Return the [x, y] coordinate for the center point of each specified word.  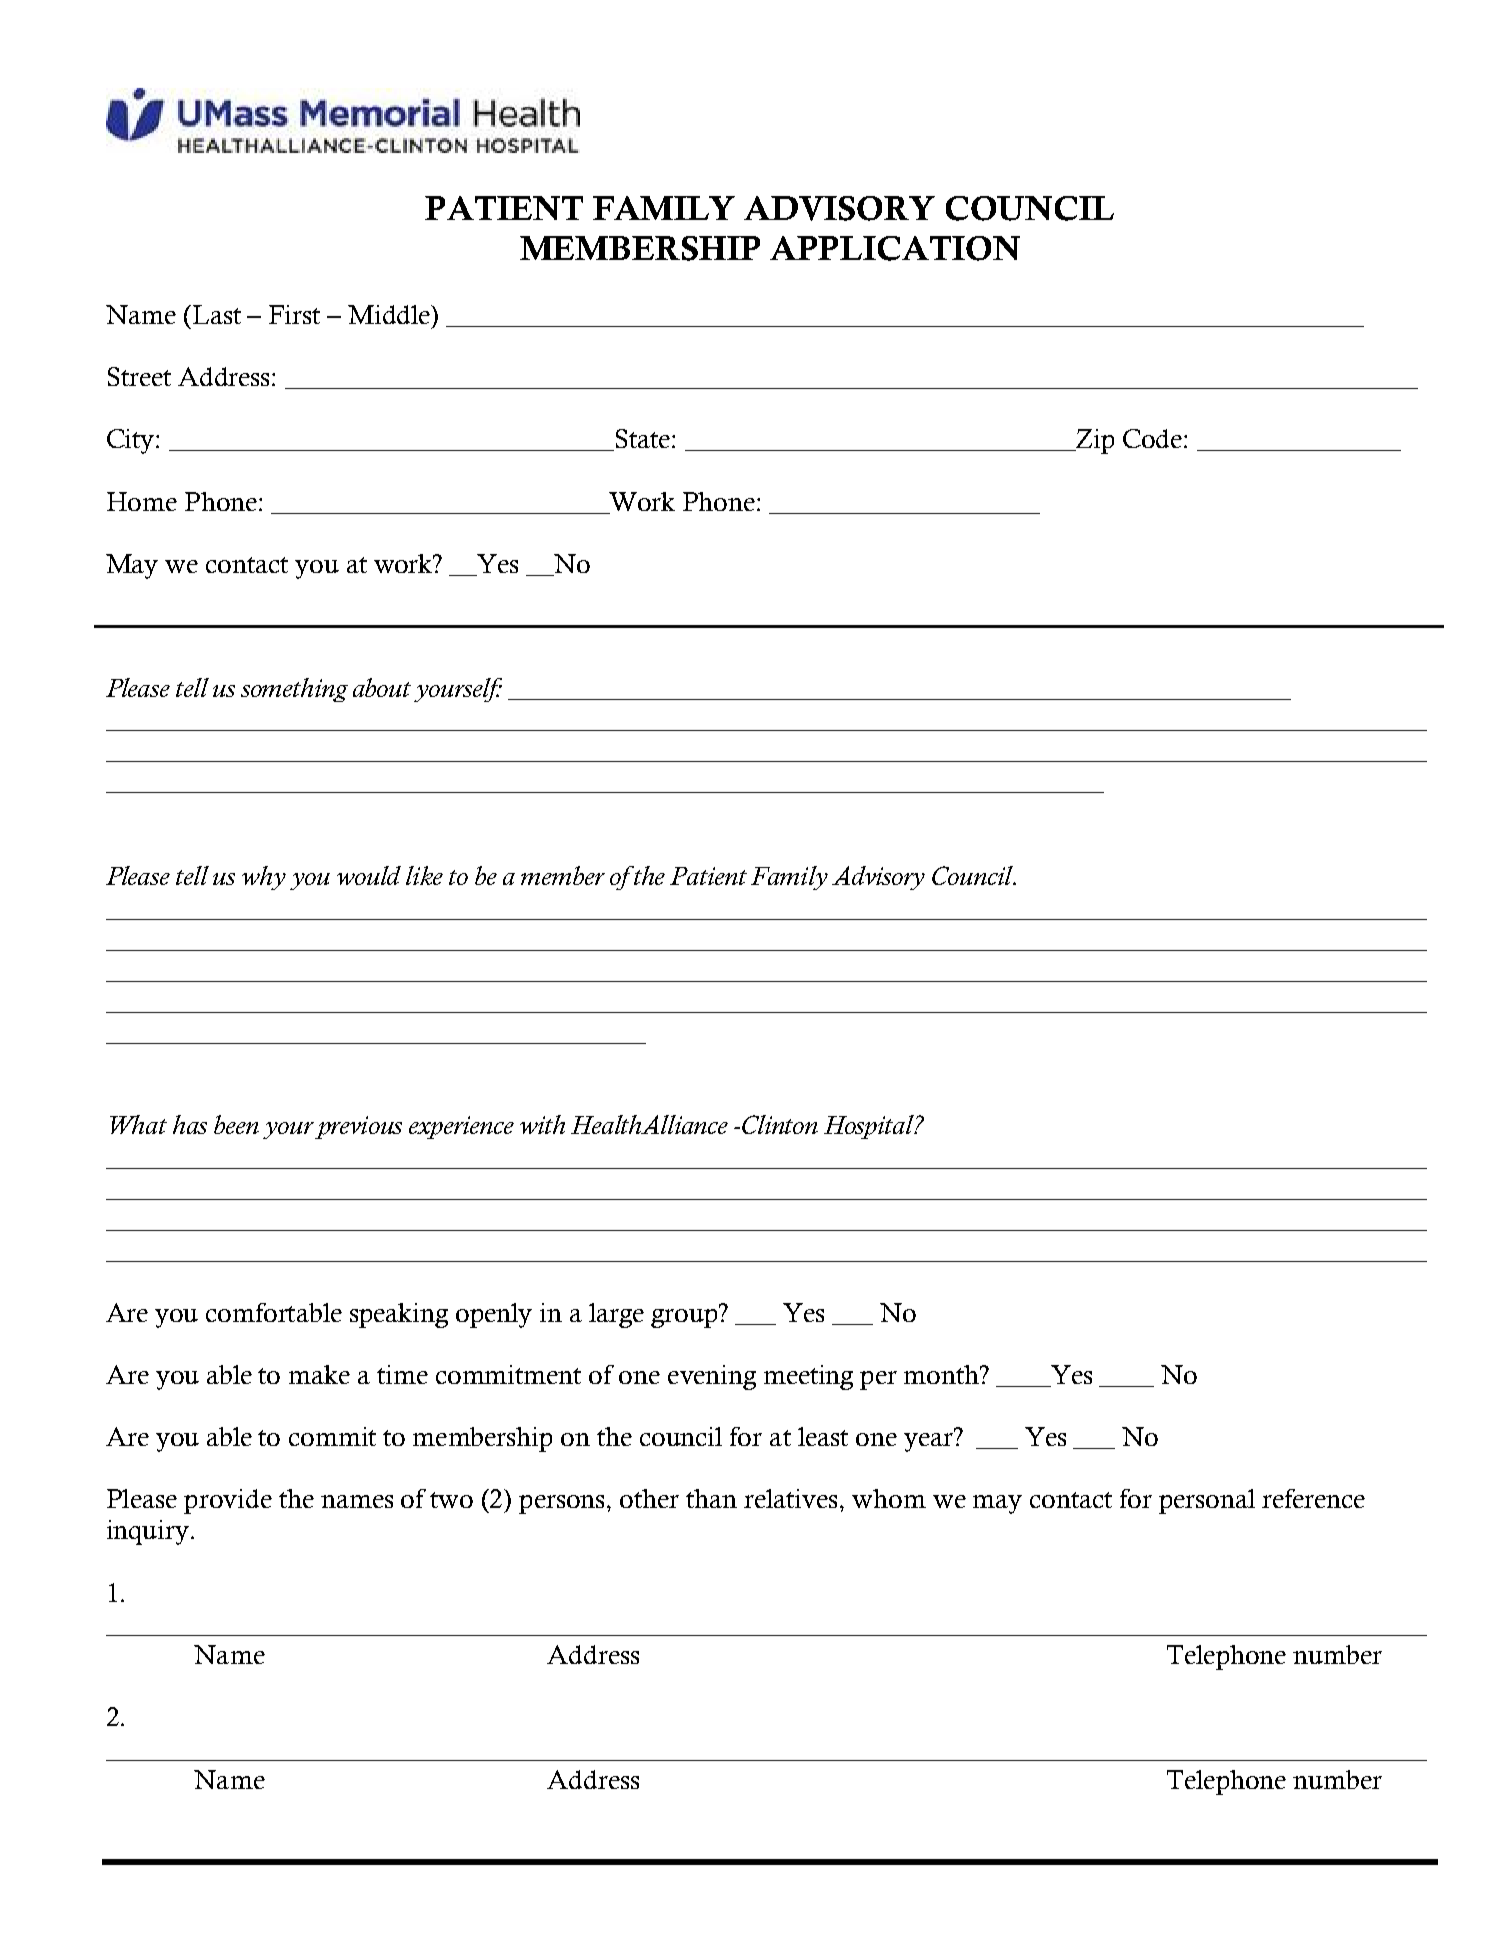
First [294, 314]
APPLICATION [895, 248]
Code [1154, 438]
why [264, 878]
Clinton [780, 1124]
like [424, 875]
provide [228, 1501]
